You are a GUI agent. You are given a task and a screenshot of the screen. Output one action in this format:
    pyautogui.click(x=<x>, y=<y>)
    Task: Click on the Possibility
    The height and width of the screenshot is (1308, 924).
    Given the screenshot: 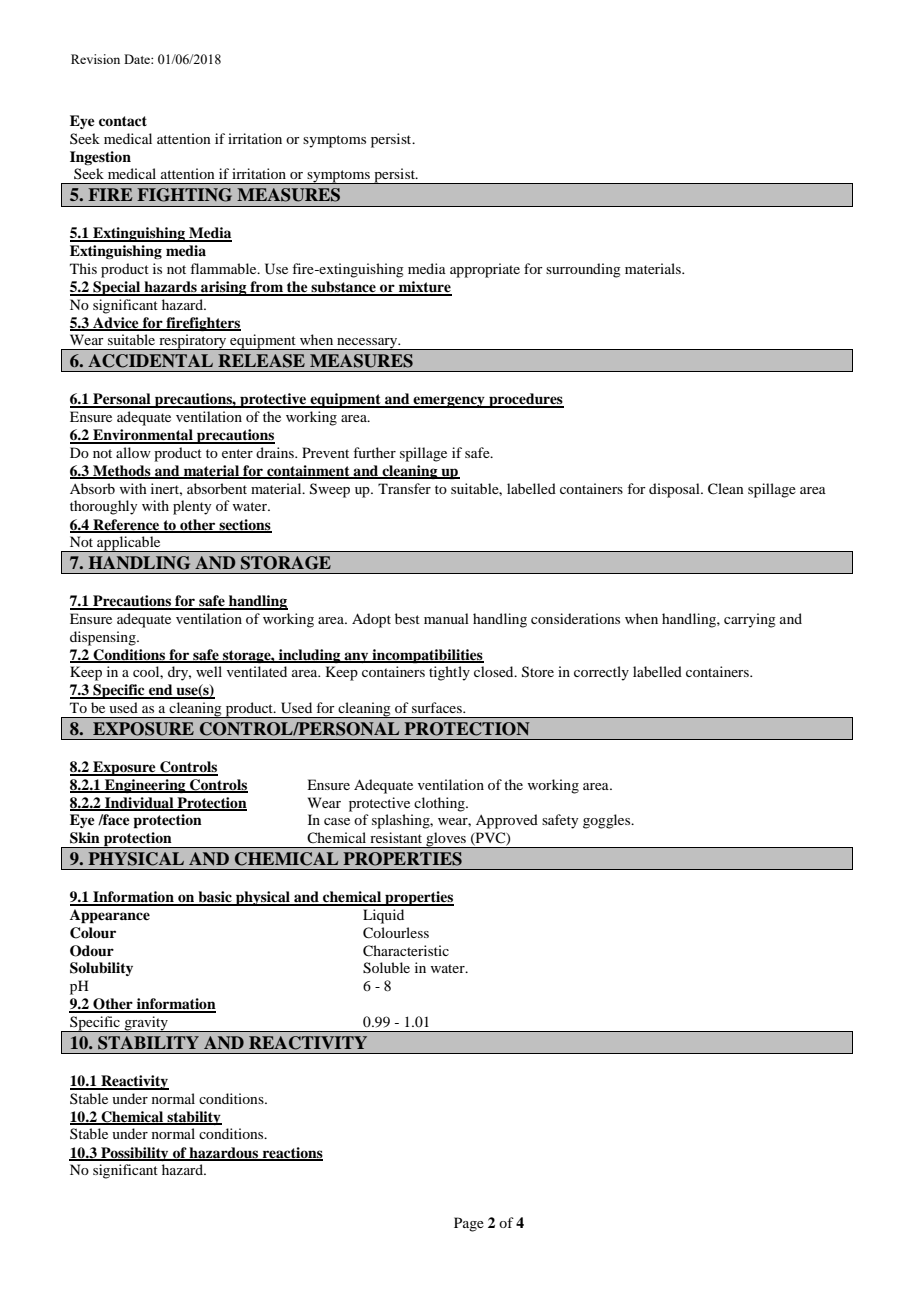 What is the action you would take?
    pyautogui.click(x=135, y=1154)
